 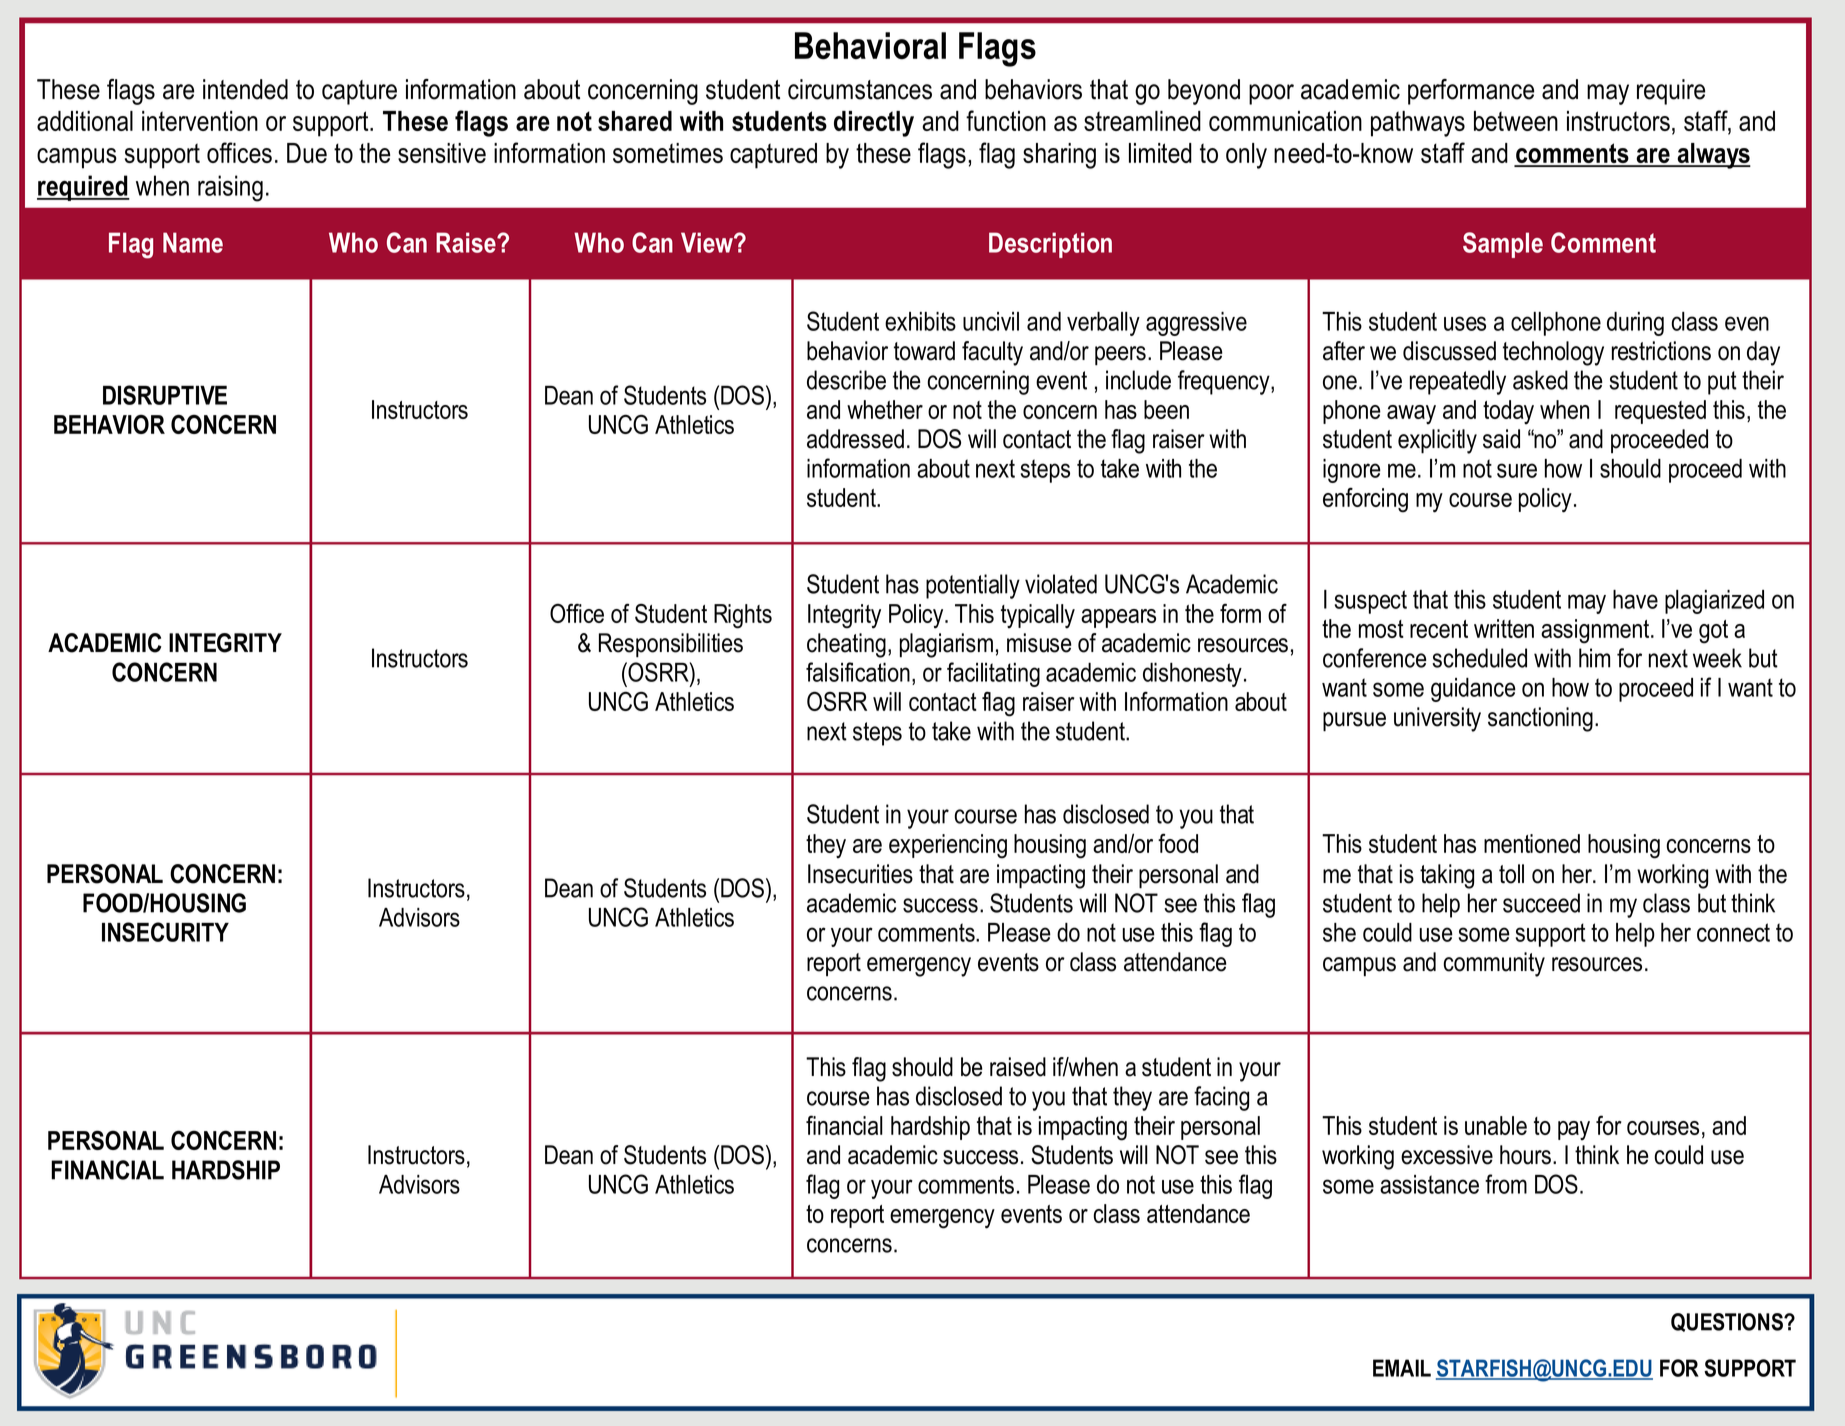 I want to click on EMAIL, so click(x=1402, y=1368).
